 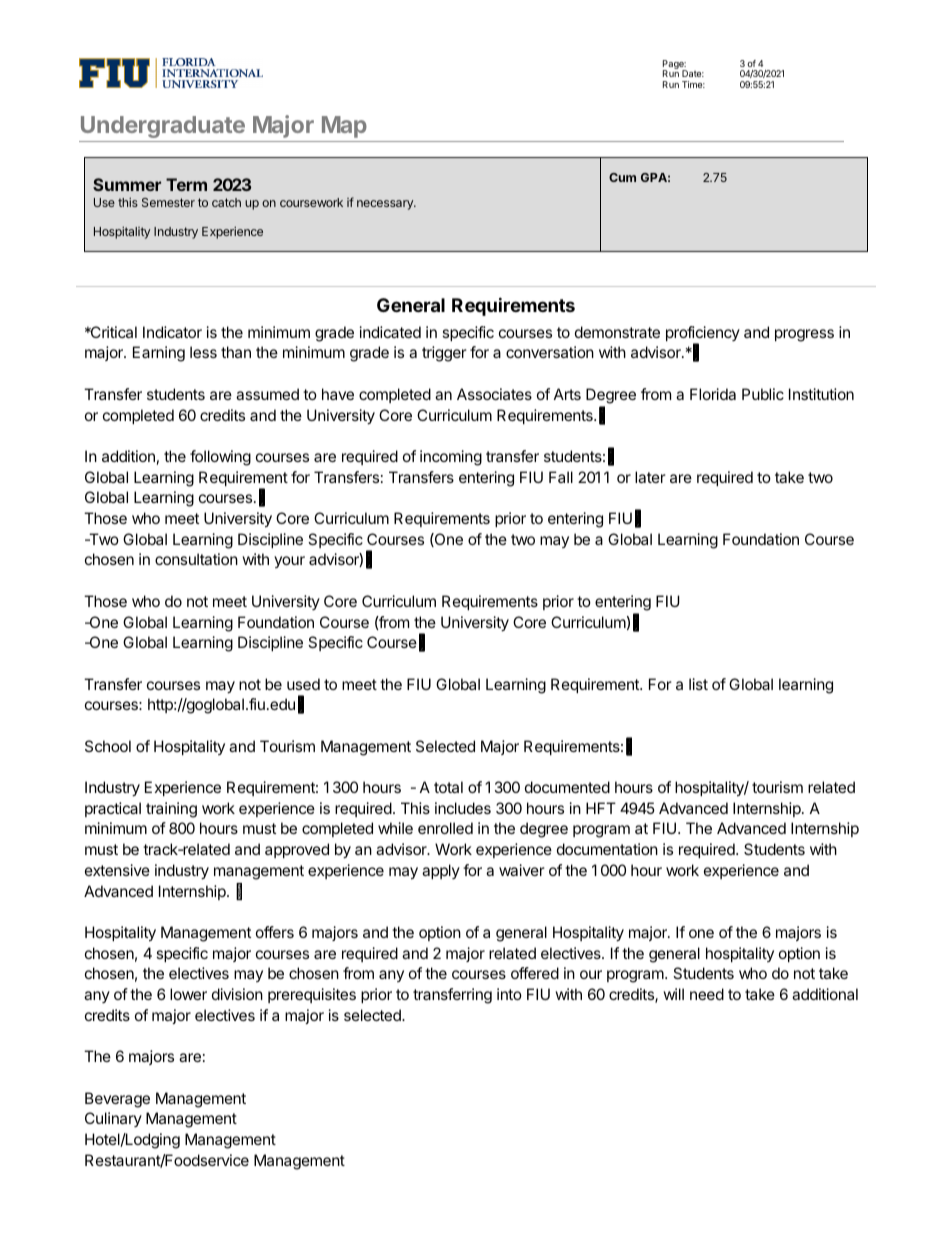 What do you see at coordinates (203, 352) in the image?
I see `less` at bounding box center [203, 352].
